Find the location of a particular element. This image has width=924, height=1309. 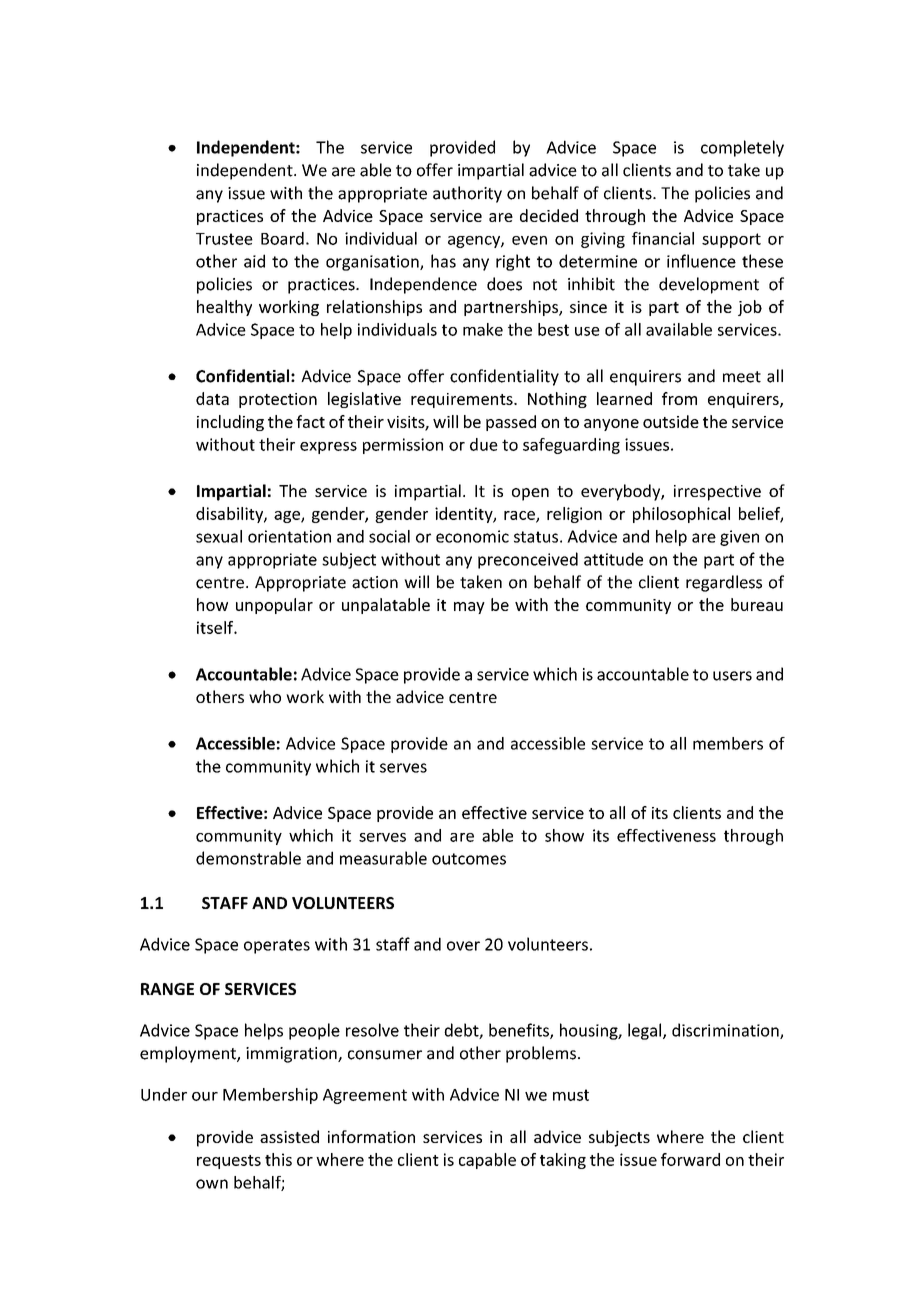

Trustee is located at coordinates (224, 239).
